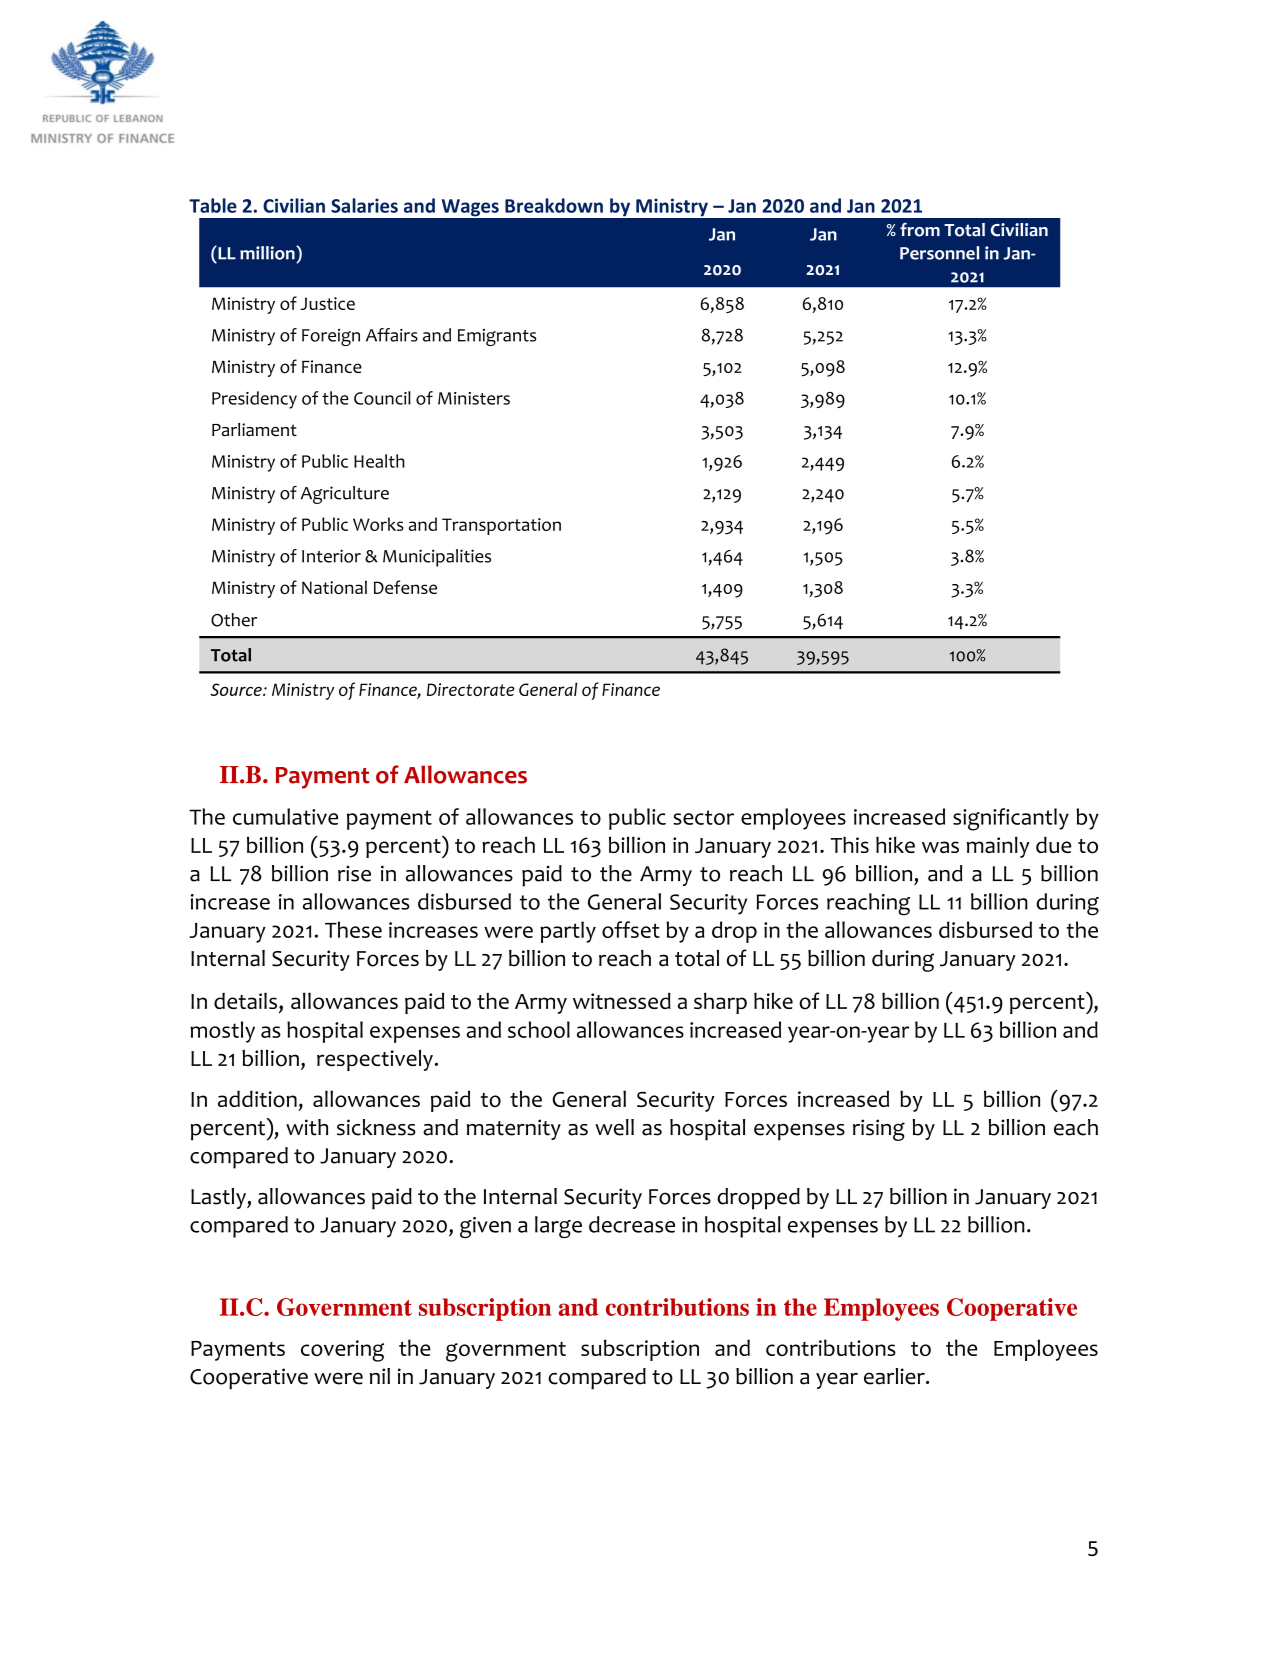 The image size is (1288, 1666). I want to click on covering, so click(342, 1351).
